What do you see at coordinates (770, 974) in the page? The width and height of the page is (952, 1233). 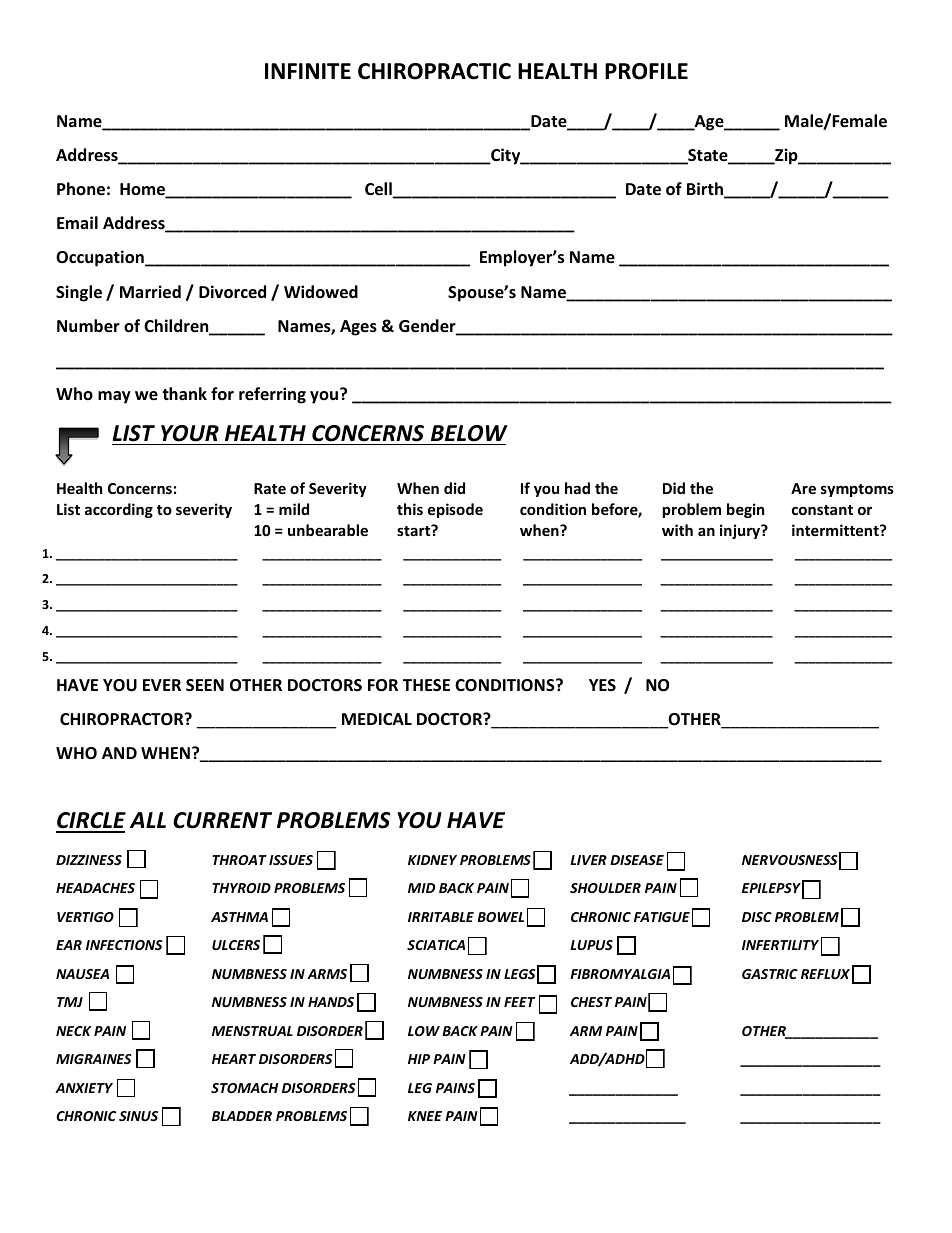 I see `GASTRIC` at bounding box center [770, 974].
